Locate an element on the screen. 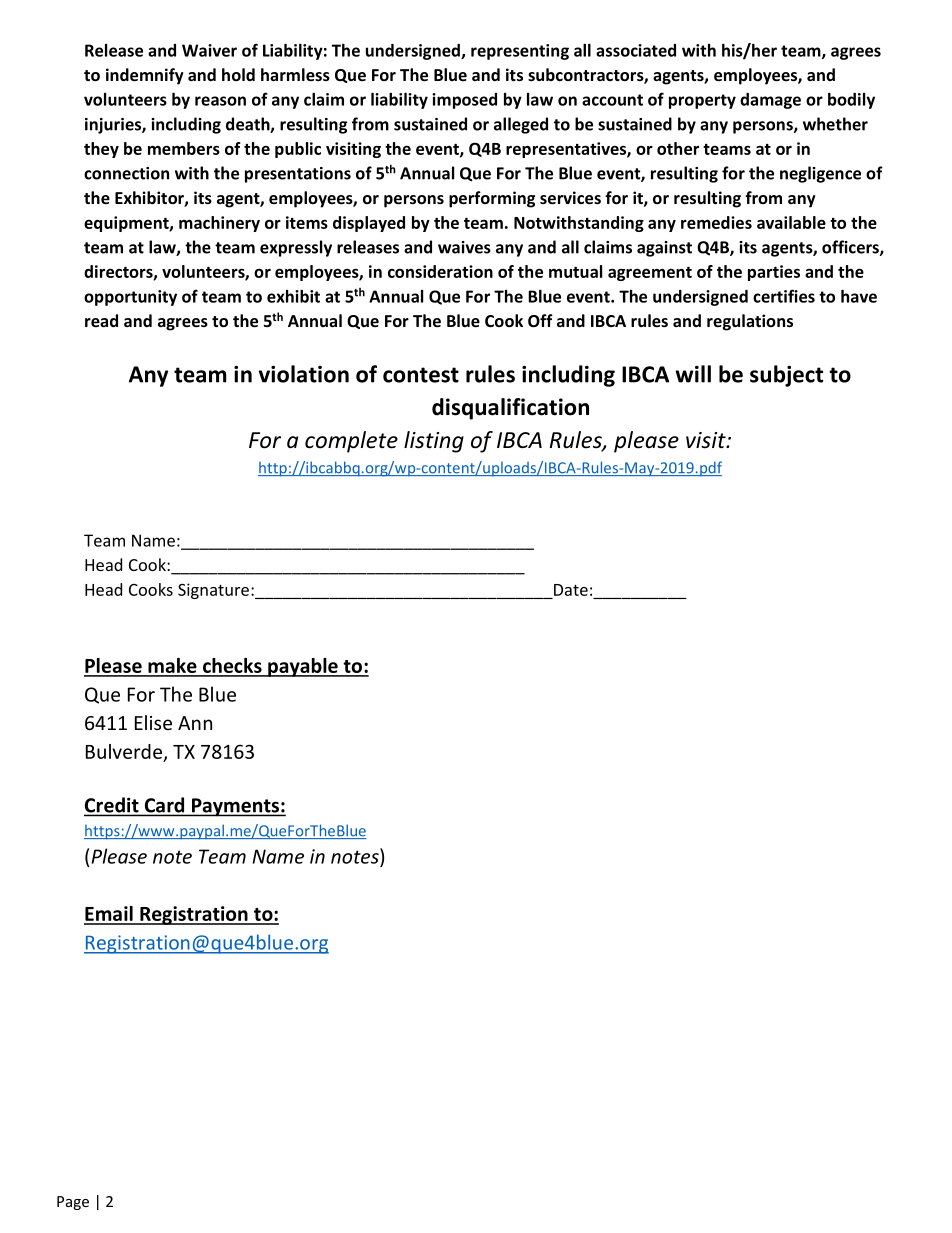 The image size is (952, 1233). Page is located at coordinates (73, 1203).
